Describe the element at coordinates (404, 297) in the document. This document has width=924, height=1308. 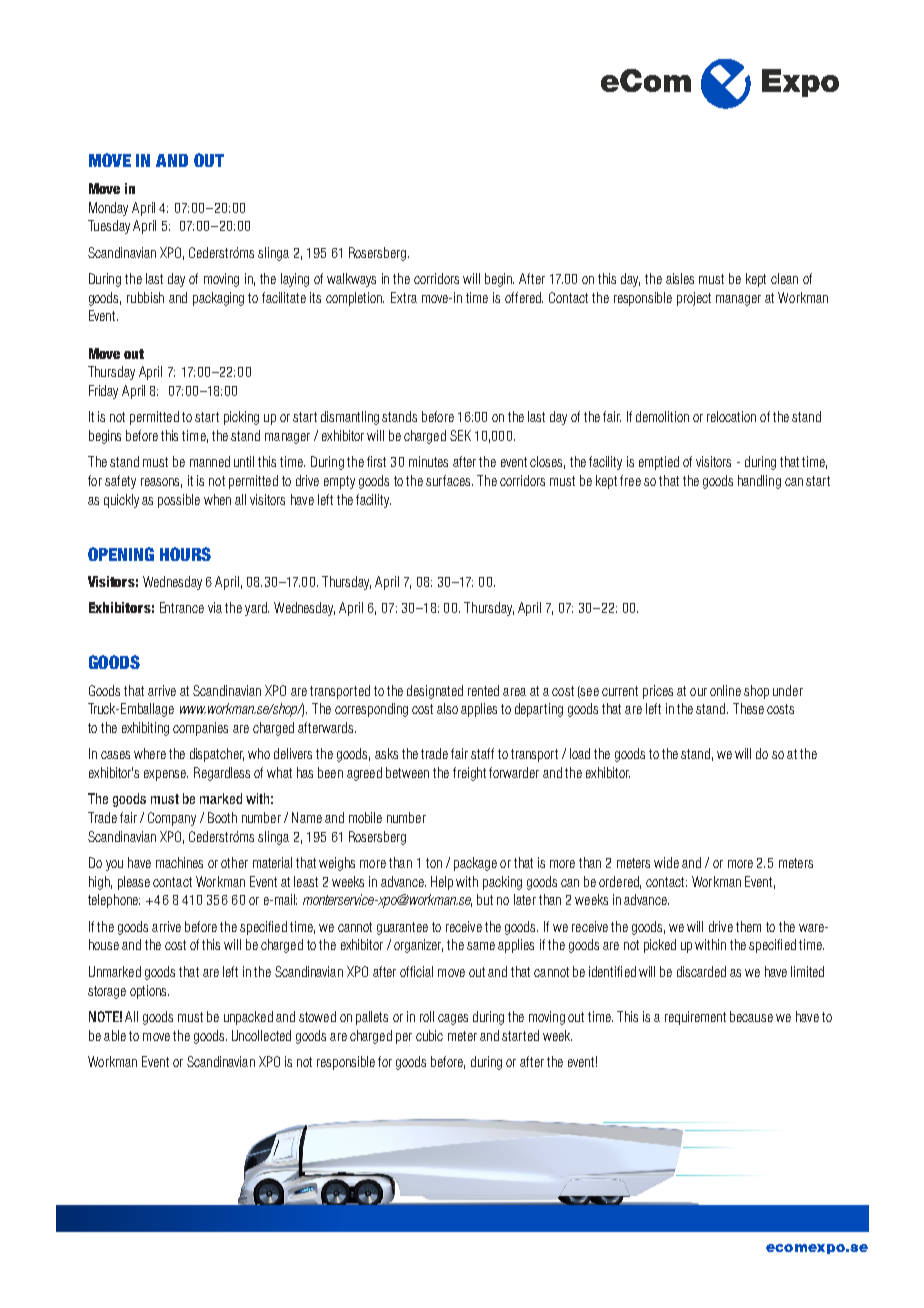
I see `Extra` at that location.
